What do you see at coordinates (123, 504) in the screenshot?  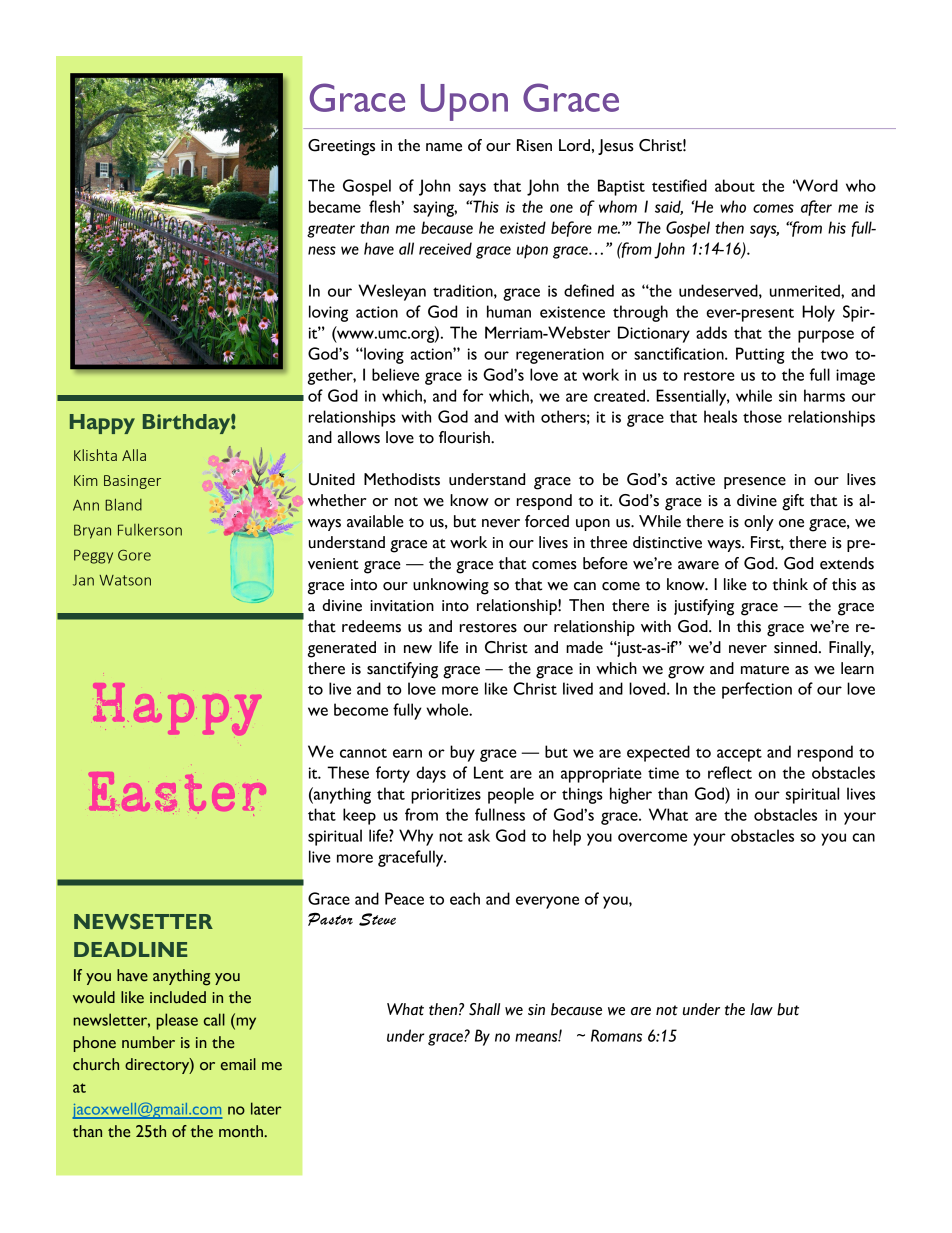 I see `Bland` at bounding box center [123, 504].
